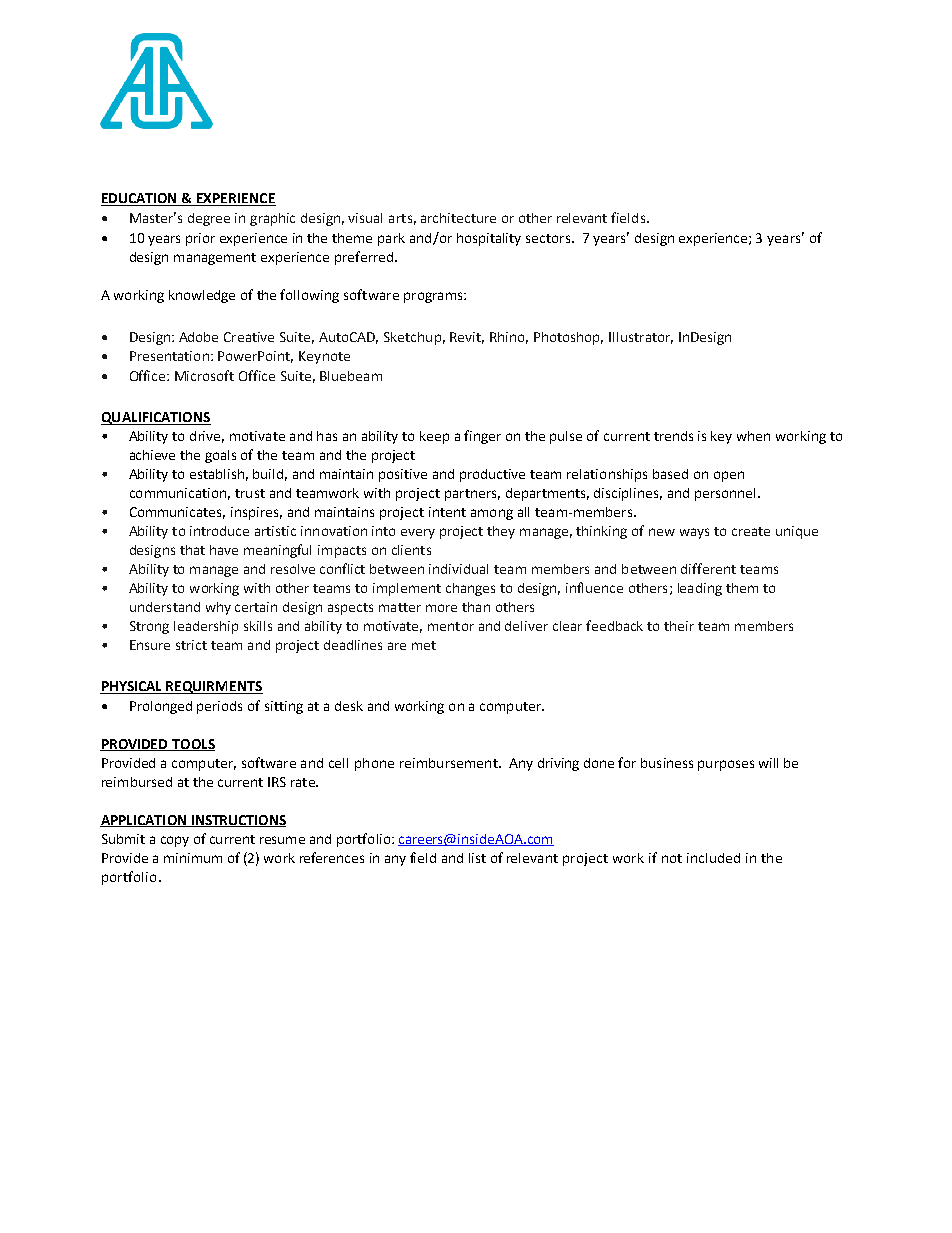 The width and height of the image is (952, 1233). What do you see at coordinates (549, 238) in the image?
I see `sectors` at bounding box center [549, 238].
